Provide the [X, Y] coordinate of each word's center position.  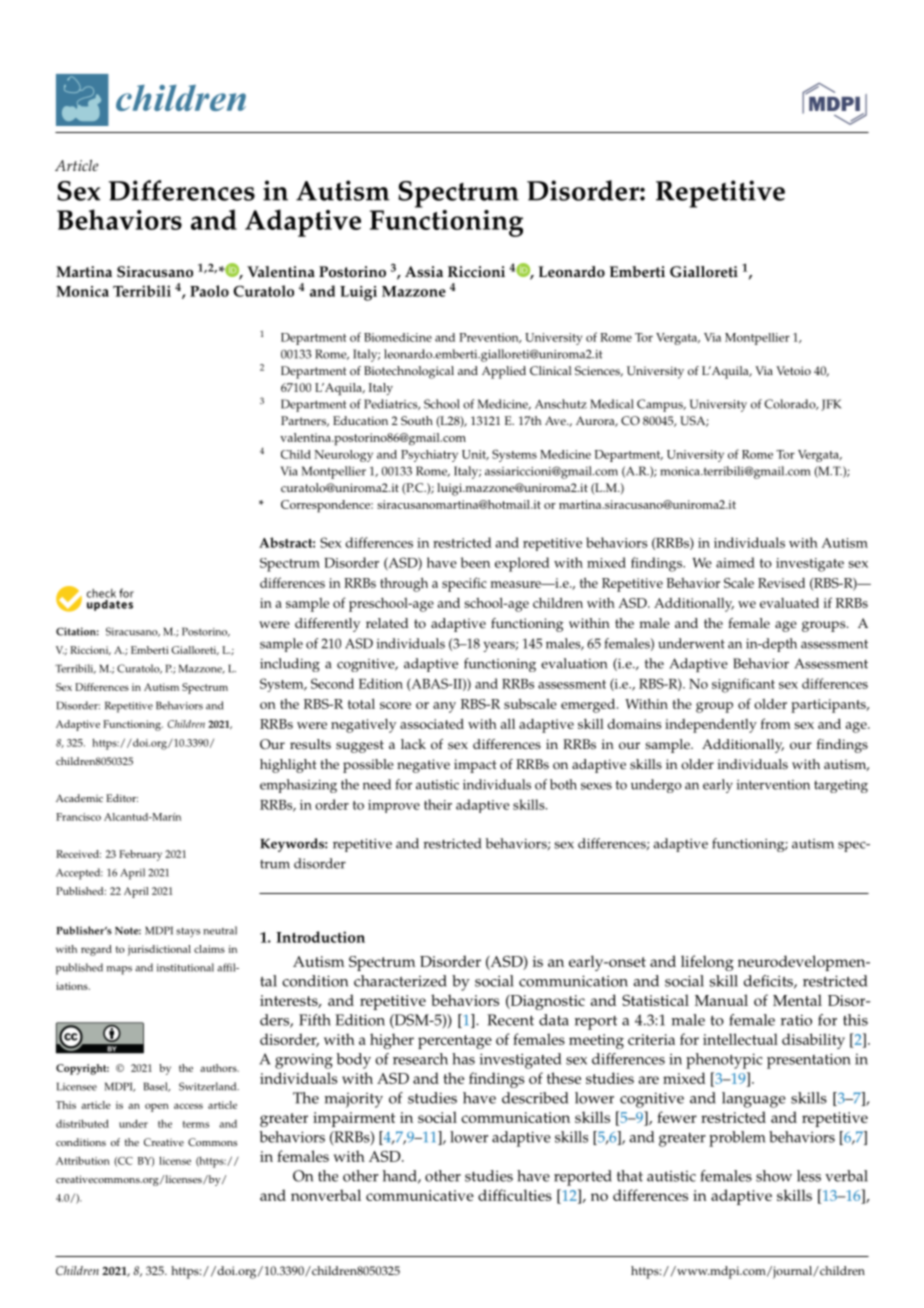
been [475, 562]
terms [196, 1124]
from [776, 723]
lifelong [707, 963]
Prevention [490, 338]
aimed [735, 562]
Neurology [343, 456]
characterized [400, 981]
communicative [420, 1195]
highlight [288, 766]
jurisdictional [159, 950]
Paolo [209, 291]
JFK [831, 405]
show [774, 1176]
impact [475, 766]
